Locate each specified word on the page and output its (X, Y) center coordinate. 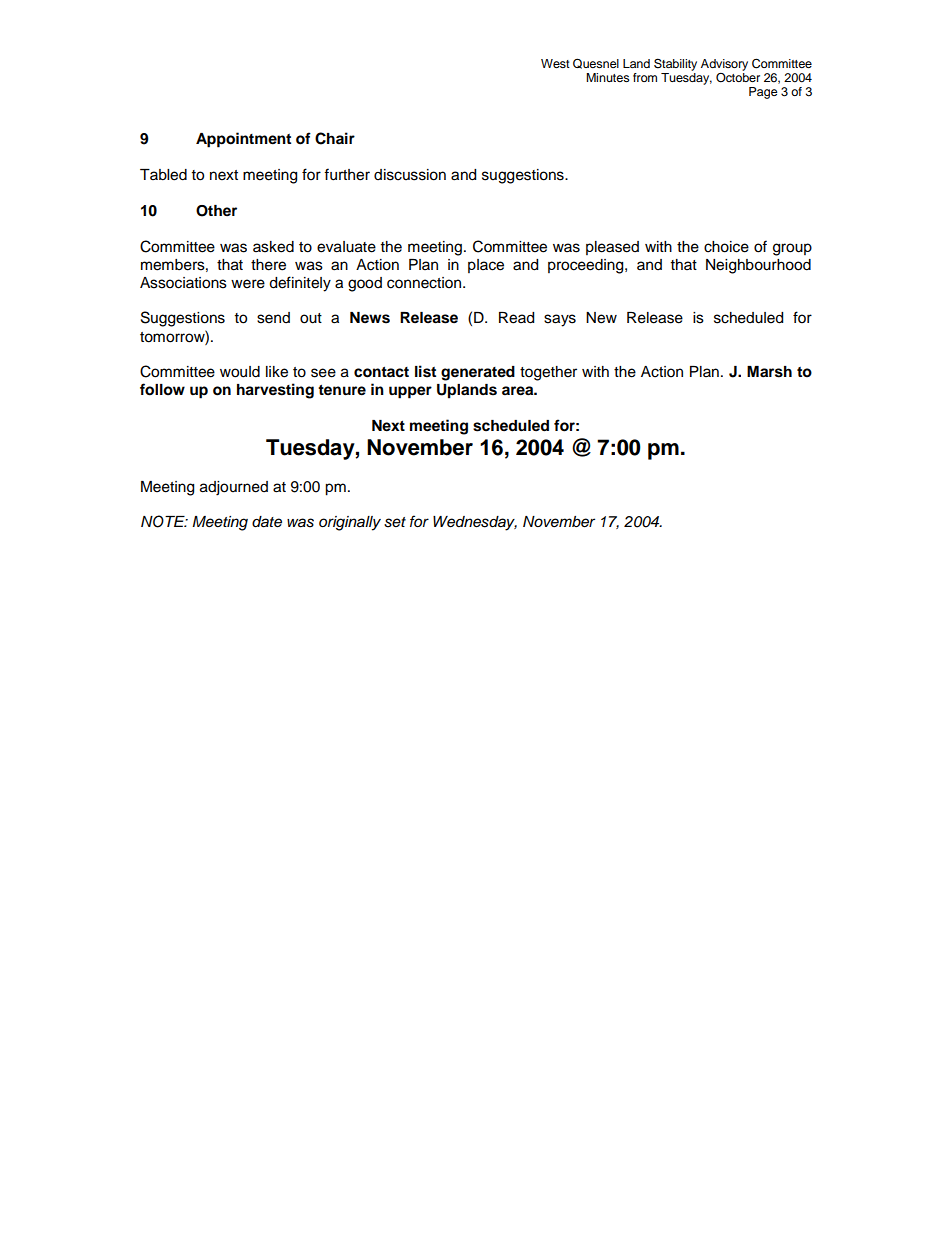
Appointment (243, 140)
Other (216, 211)
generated (478, 373)
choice (726, 247)
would (240, 372)
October (738, 76)
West (555, 63)
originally (350, 523)
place (486, 266)
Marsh (769, 372)
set (395, 522)
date (267, 522)
